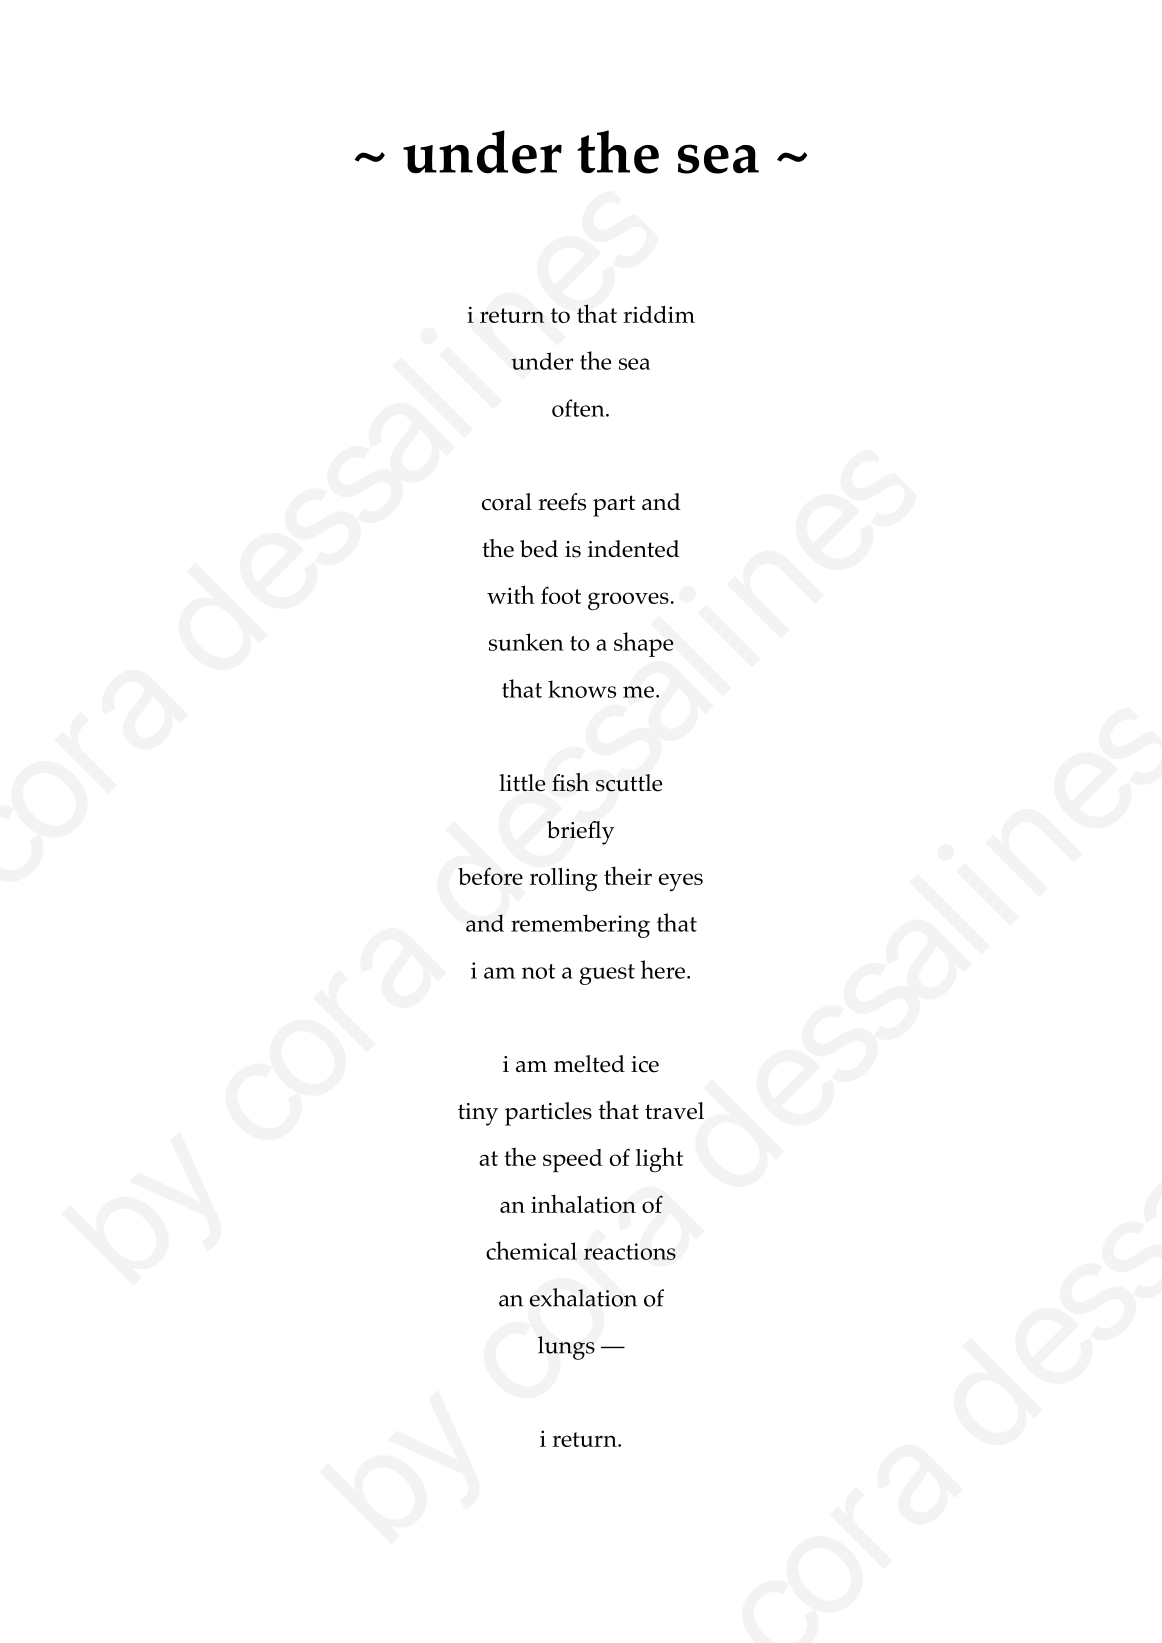 The height and width of the screenshot is (1643, 1162). I want to click on rolling, so click(563, 880).
